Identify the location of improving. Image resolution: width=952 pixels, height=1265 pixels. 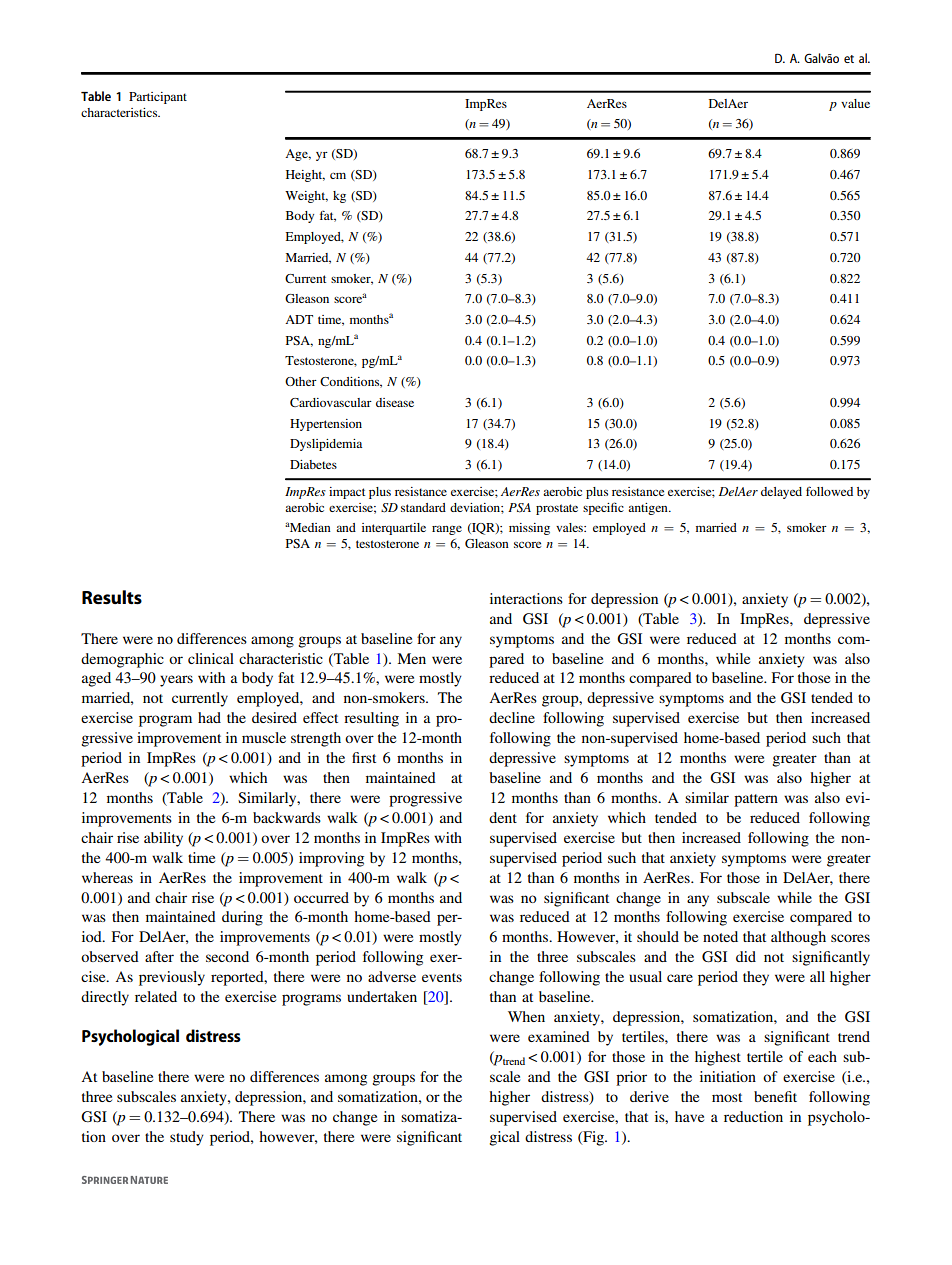
(331, 859).
